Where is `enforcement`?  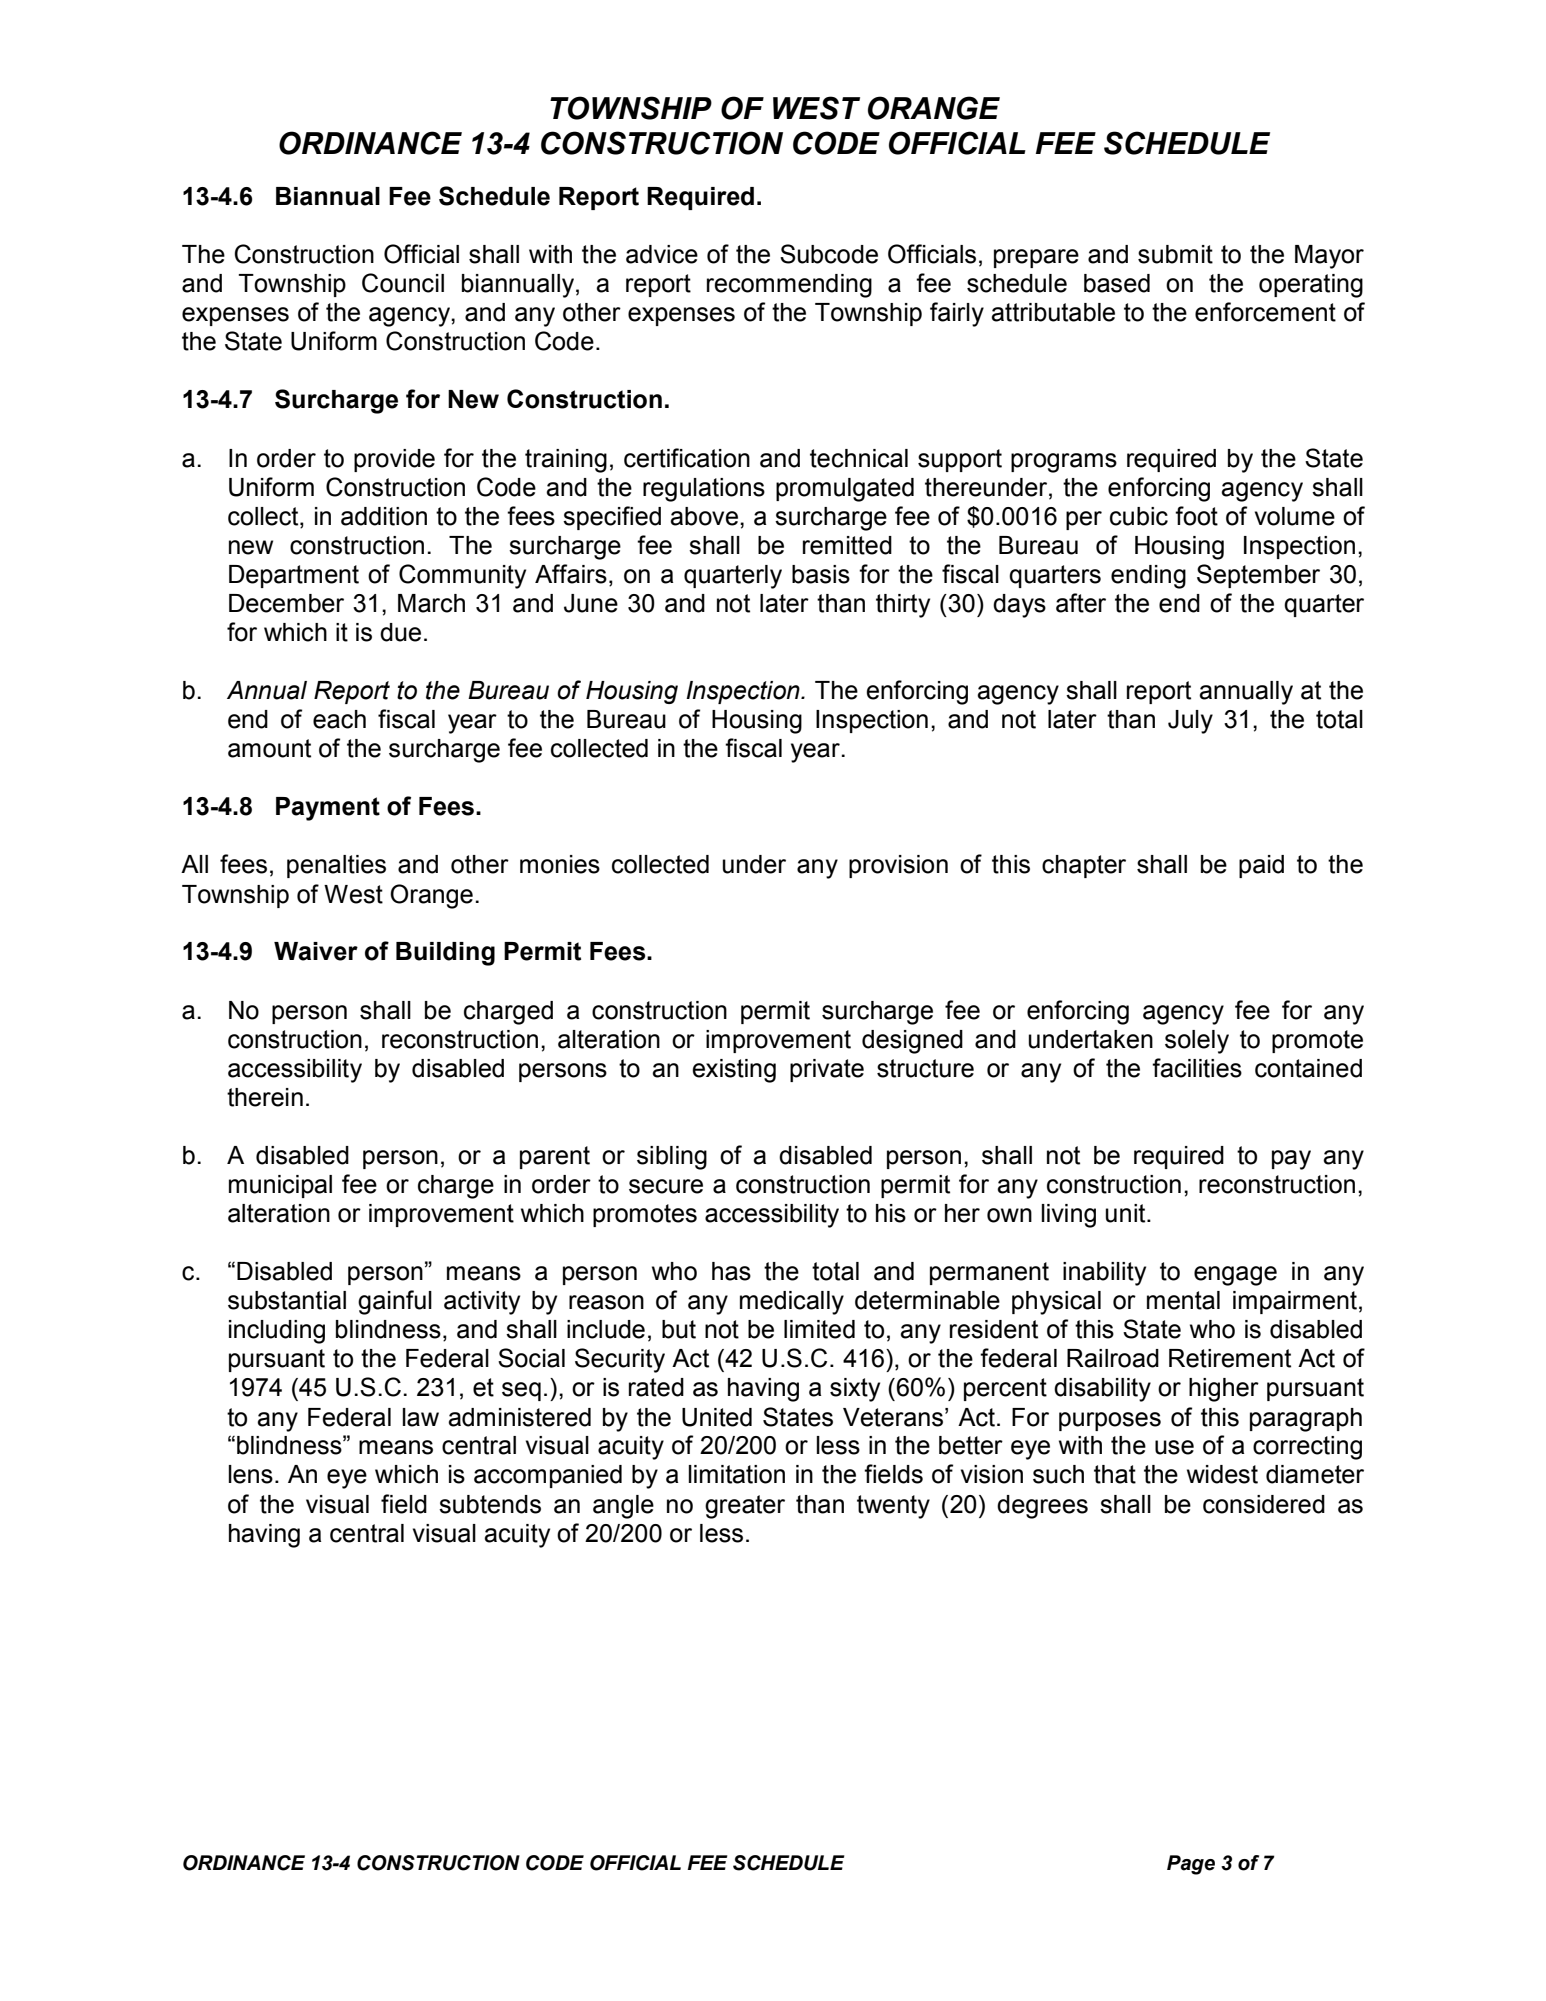
enforcement is located at coordinates (1265, 312).
